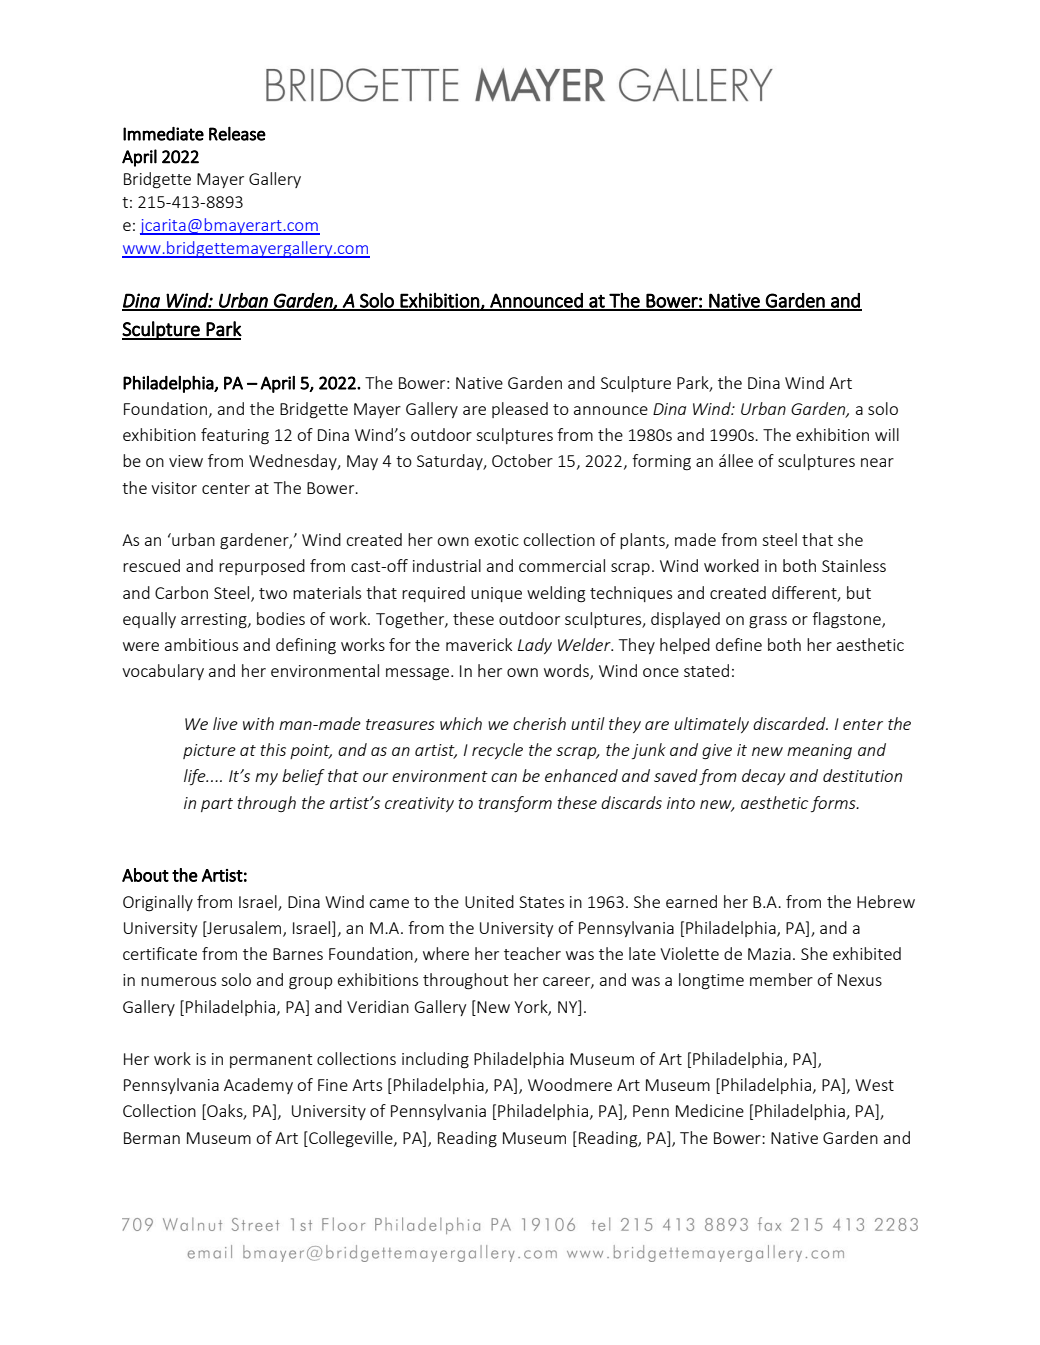 The height and width of the page is (1345, 1040). What do you see at coordinates (237, 133) in the page?
I see `Release` at bounding box center [237, 133].
